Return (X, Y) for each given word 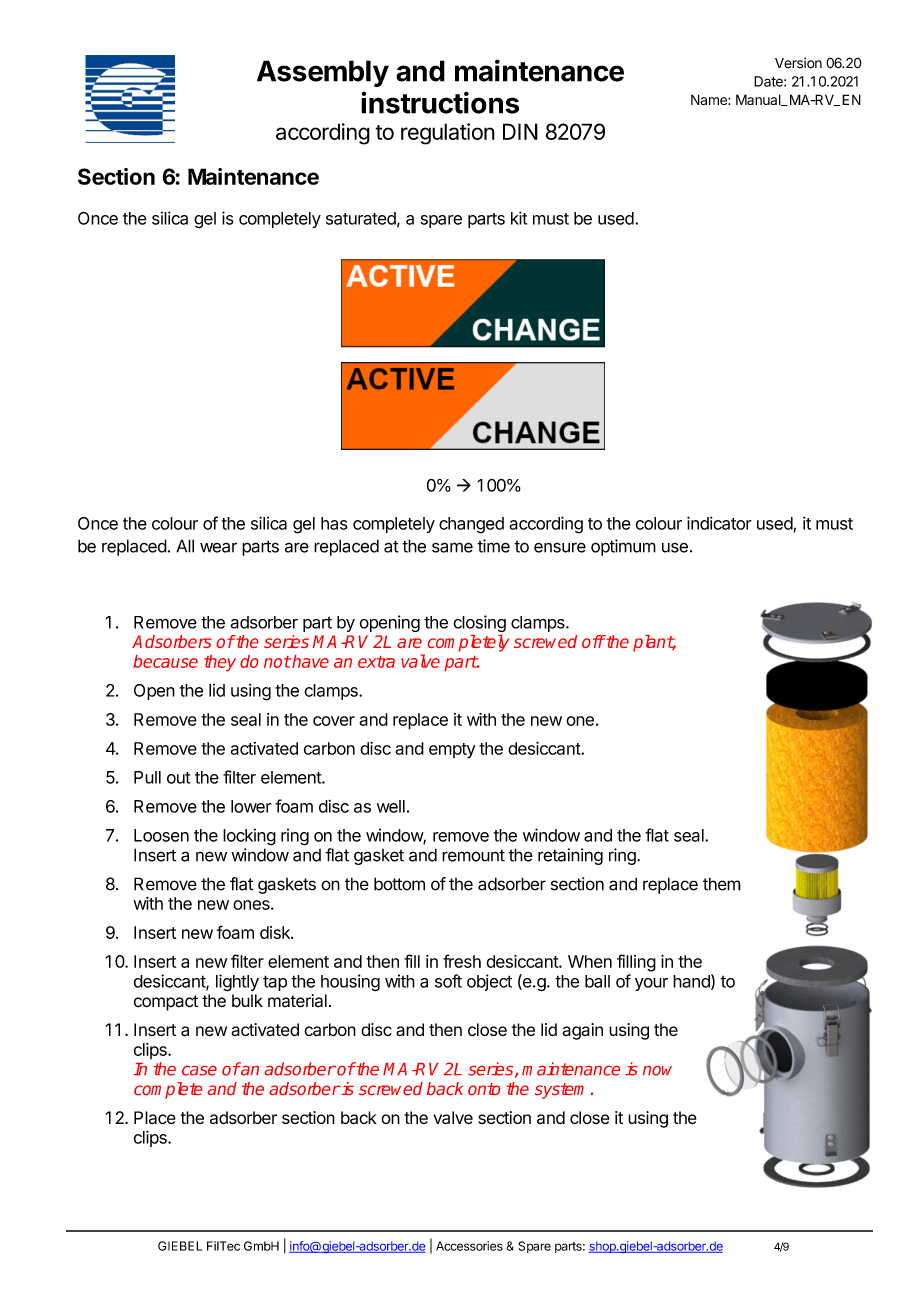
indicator (719, 523)
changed (471, 525)
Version (798, 63)
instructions (440, 102)
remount (473, 855)
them (722, 884)
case (199, 1071)
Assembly (323, 73)
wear (218, 547)
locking (249, 837)
